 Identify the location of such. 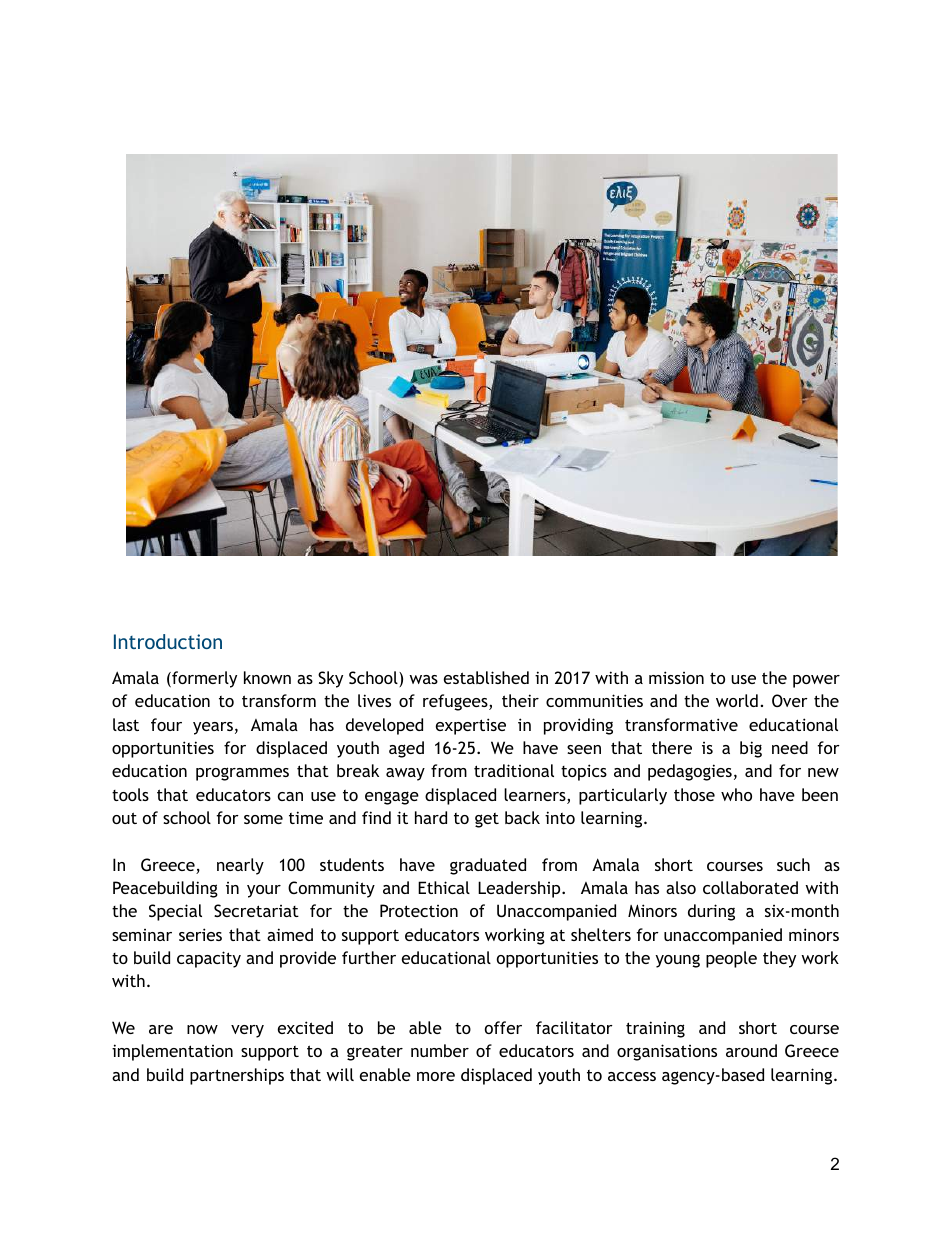
(793, 864).
